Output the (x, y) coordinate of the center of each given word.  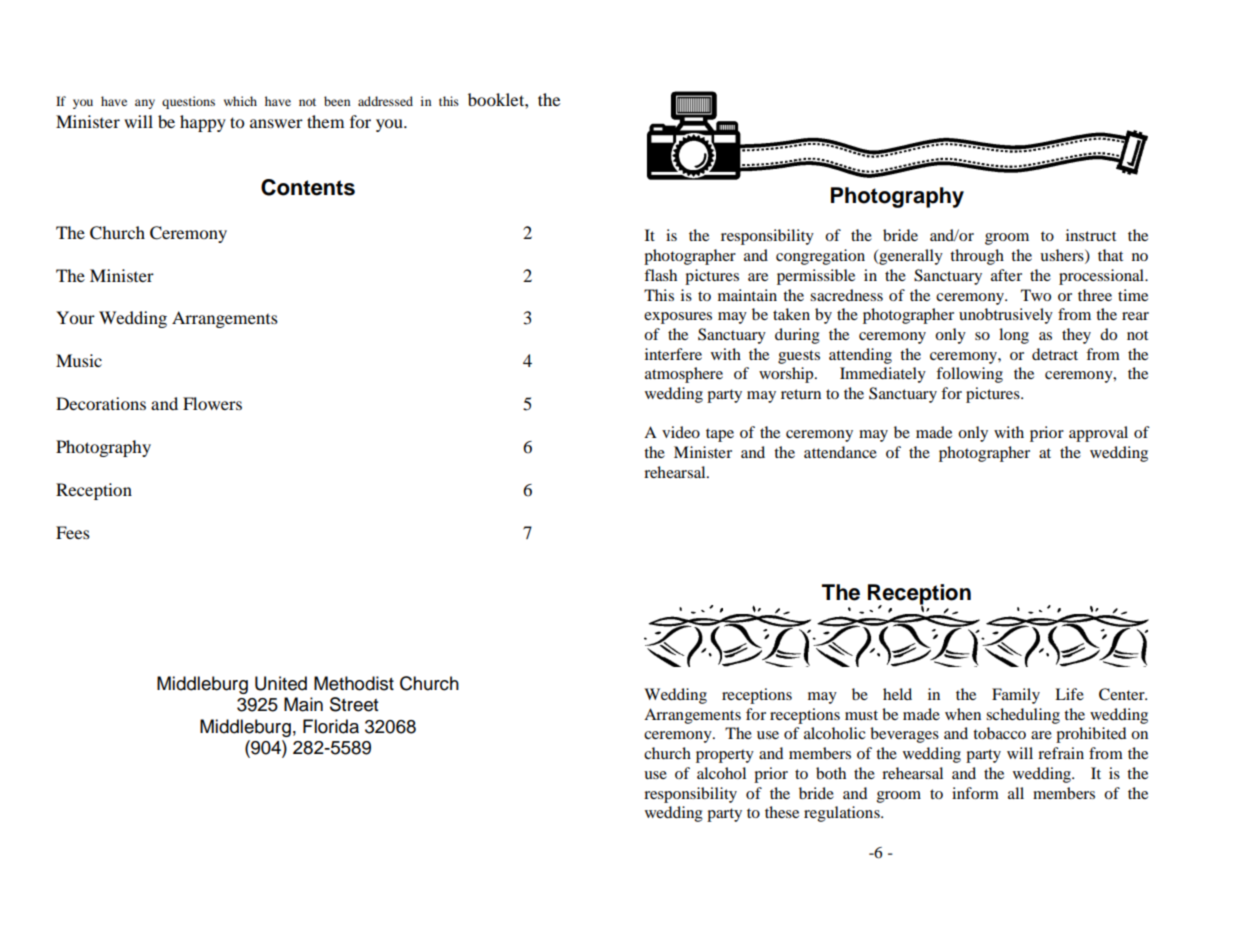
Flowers (212, 403)
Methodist (354, 683)
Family (1016, 696)
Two (1036, 295)
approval (1098, 434)
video (681, 432)
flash (660, 275)
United (281, 683)
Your (75, 317)
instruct (1091, 235)
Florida (331, 726)
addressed (385, 101)
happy (203, 123)
